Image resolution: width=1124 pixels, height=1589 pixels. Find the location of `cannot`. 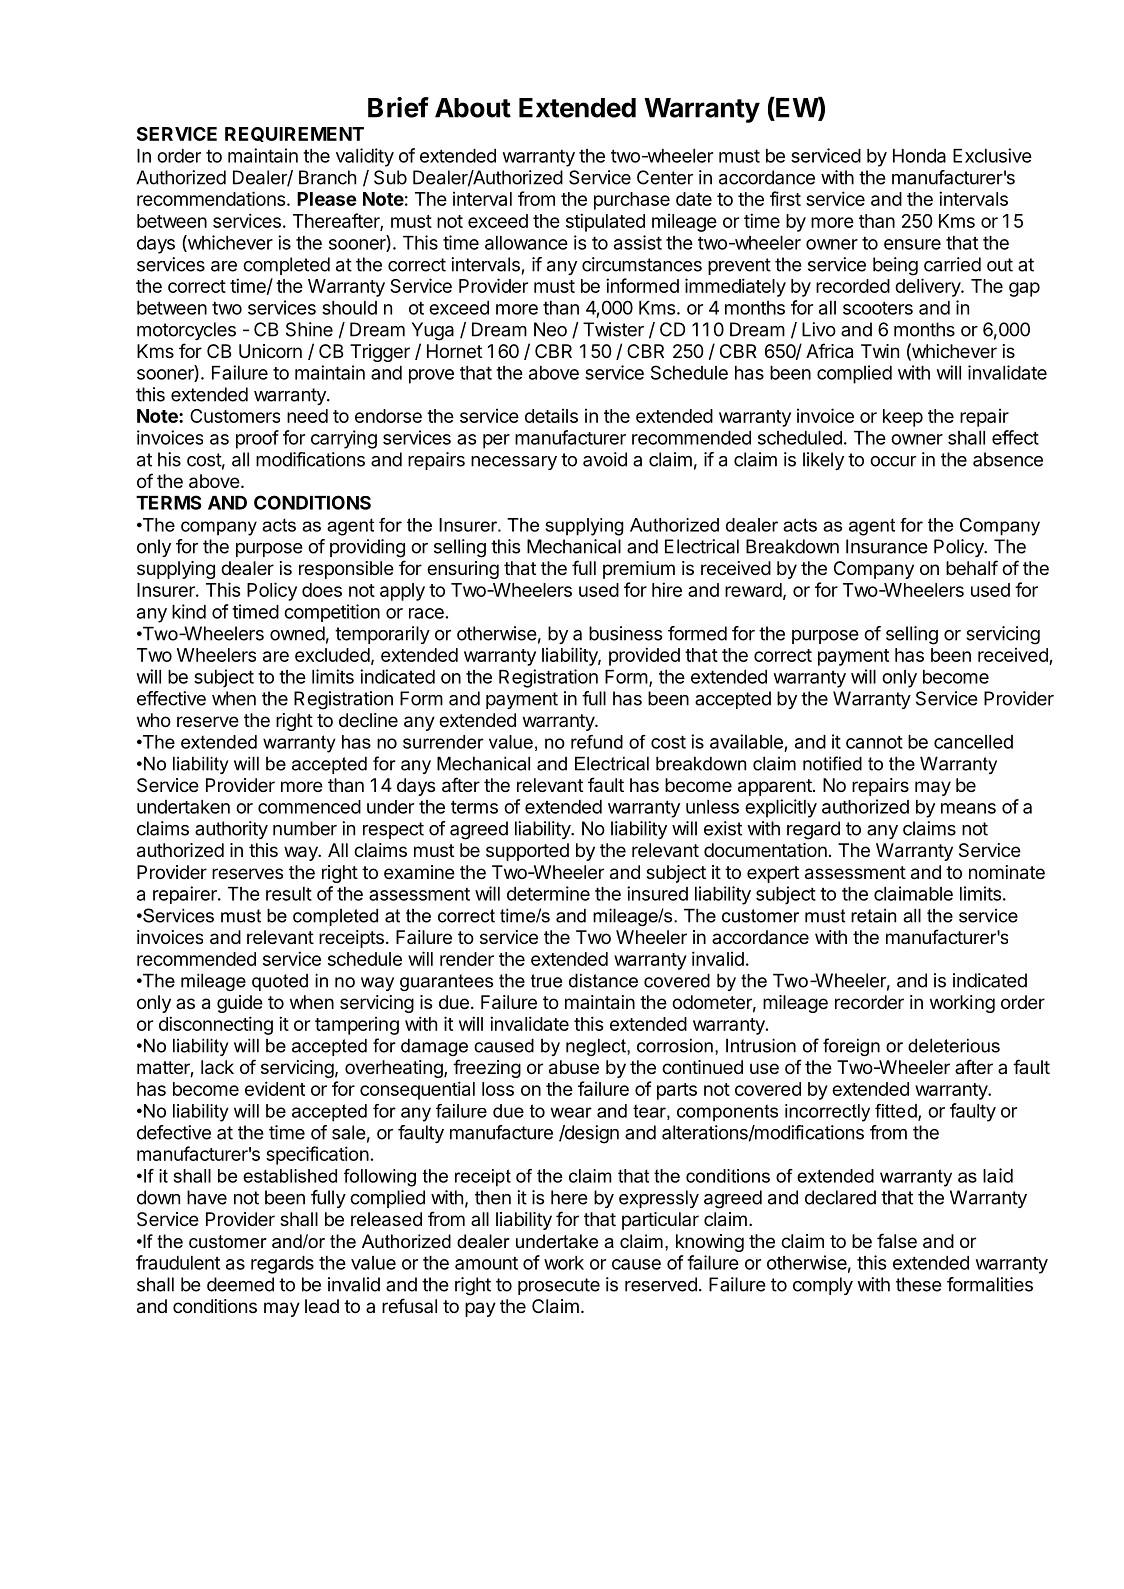

cannot is located at coordinates (874, 742).
